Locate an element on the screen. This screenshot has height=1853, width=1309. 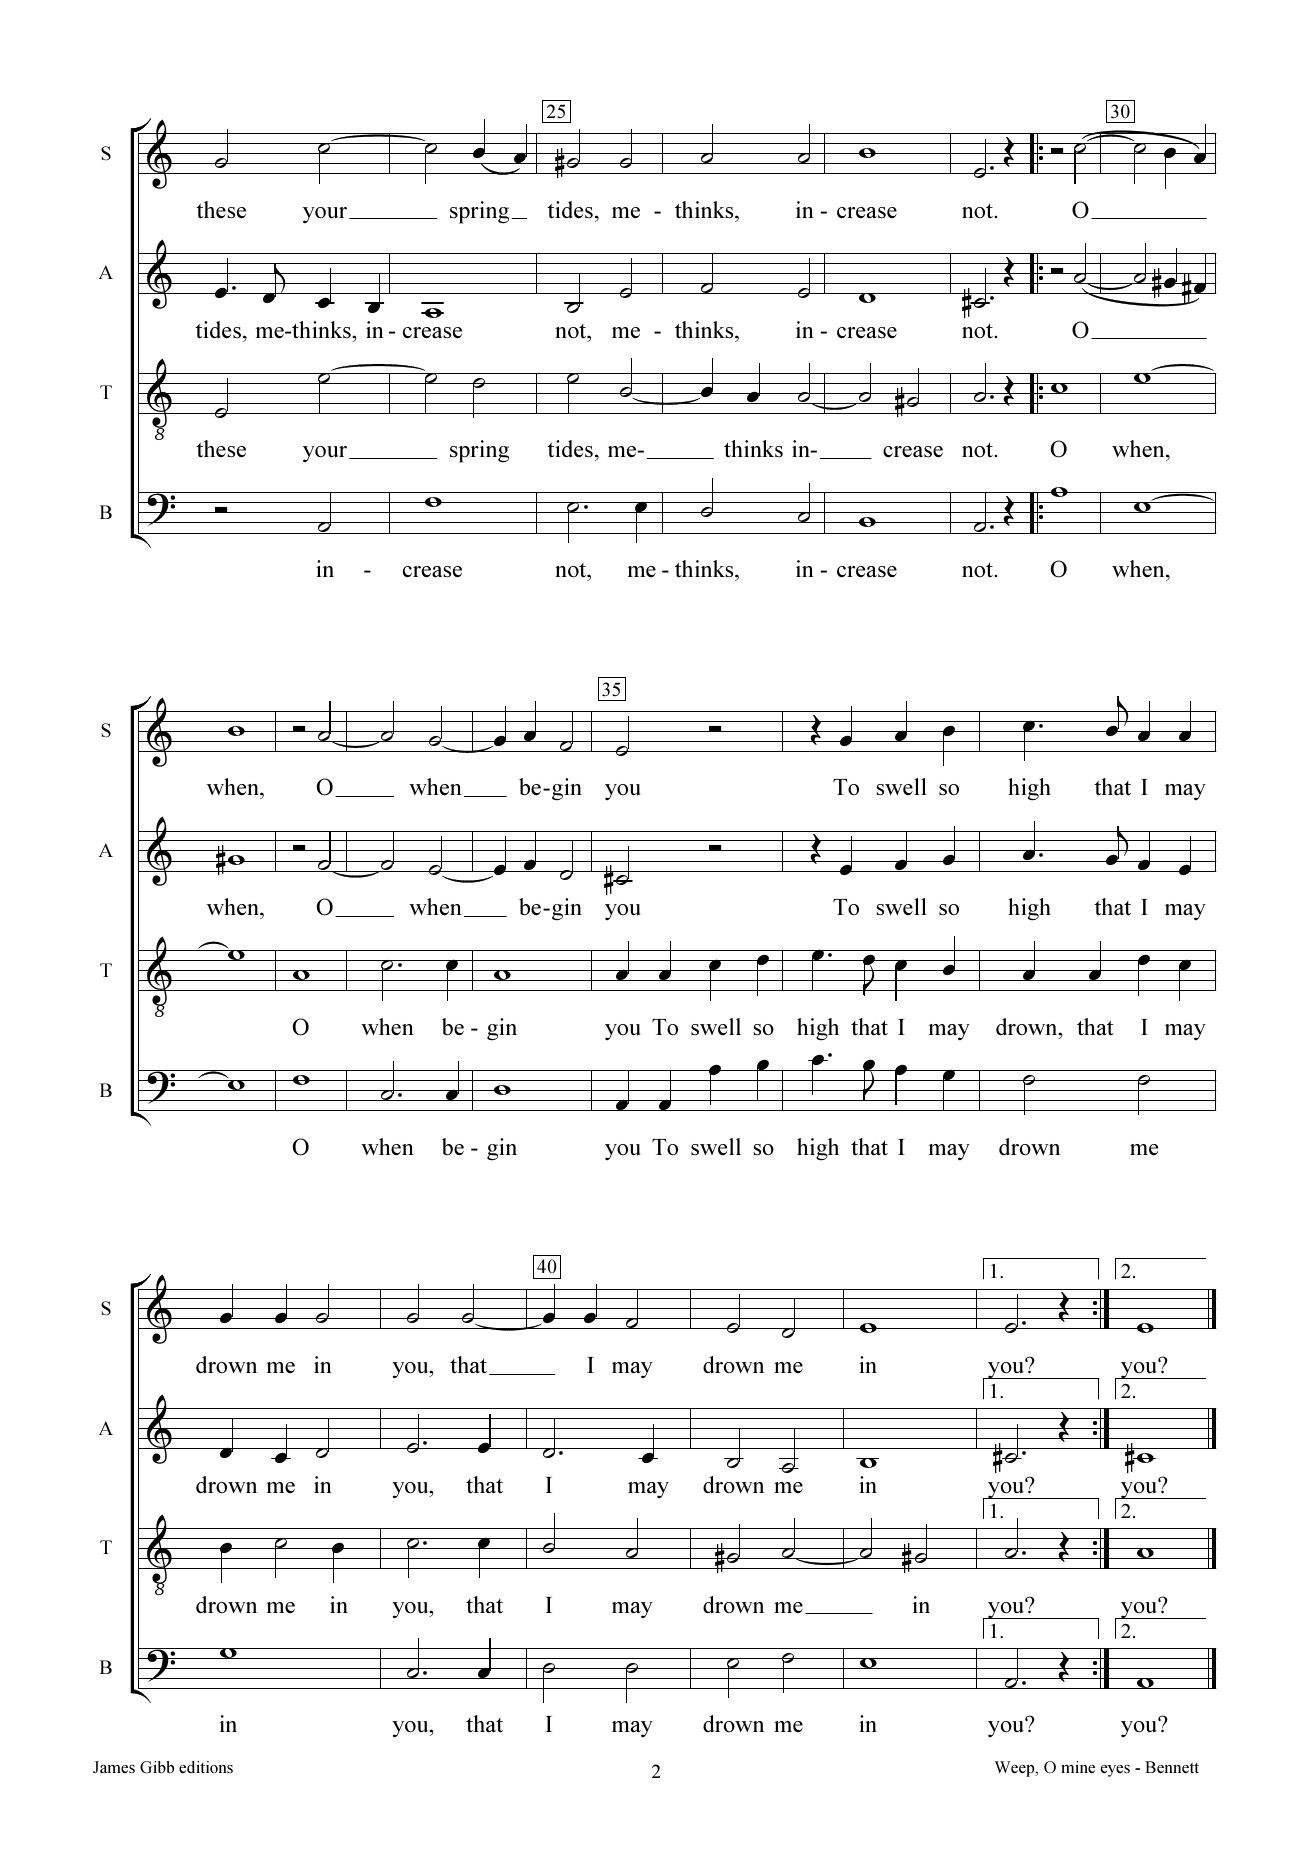
Gibb is located at coordinates (157, 1767).
